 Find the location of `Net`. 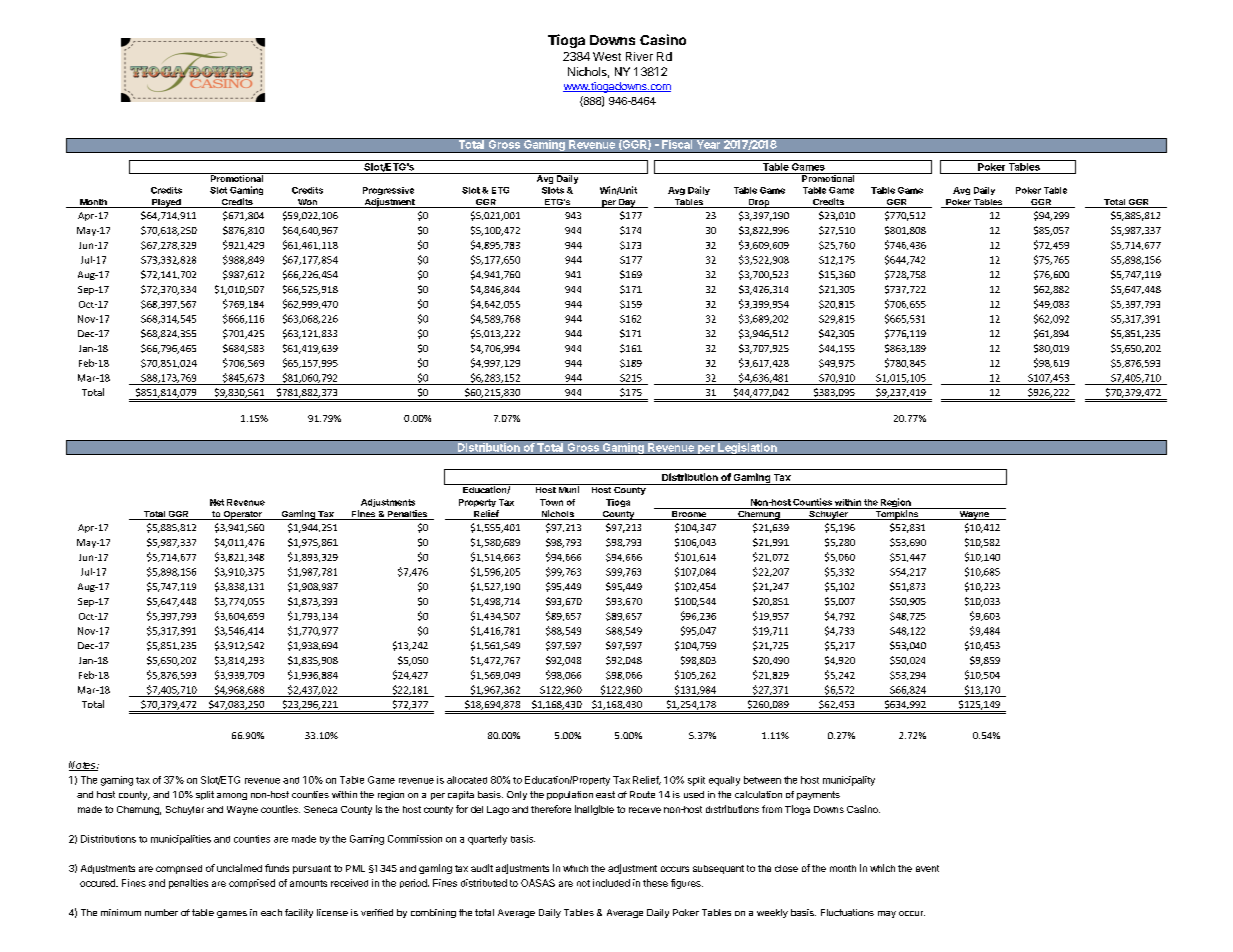

Net is located at coordinates (217, 502).
